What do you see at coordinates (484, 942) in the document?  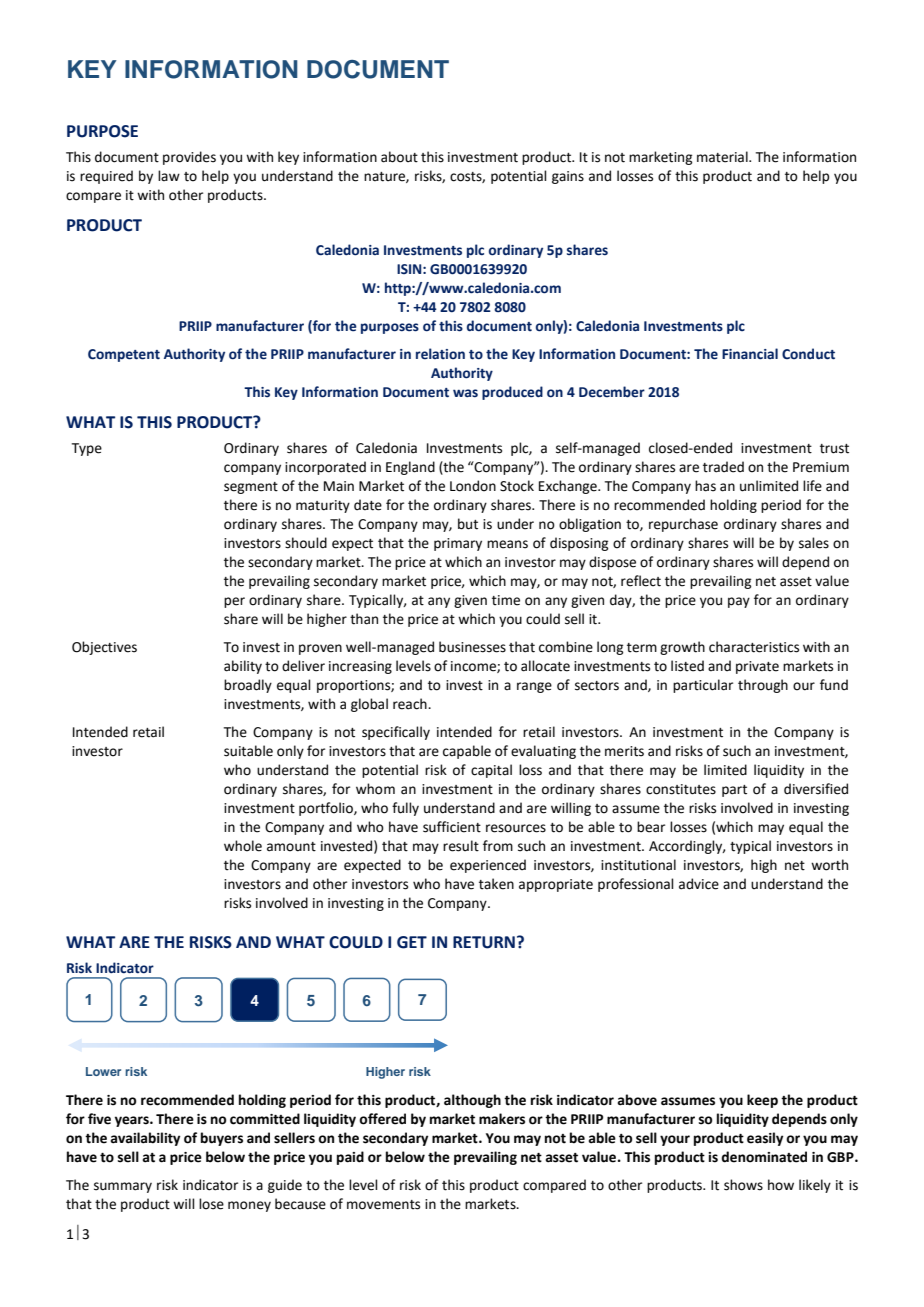 I see `RETURN` at bounding box center [484, 942].
